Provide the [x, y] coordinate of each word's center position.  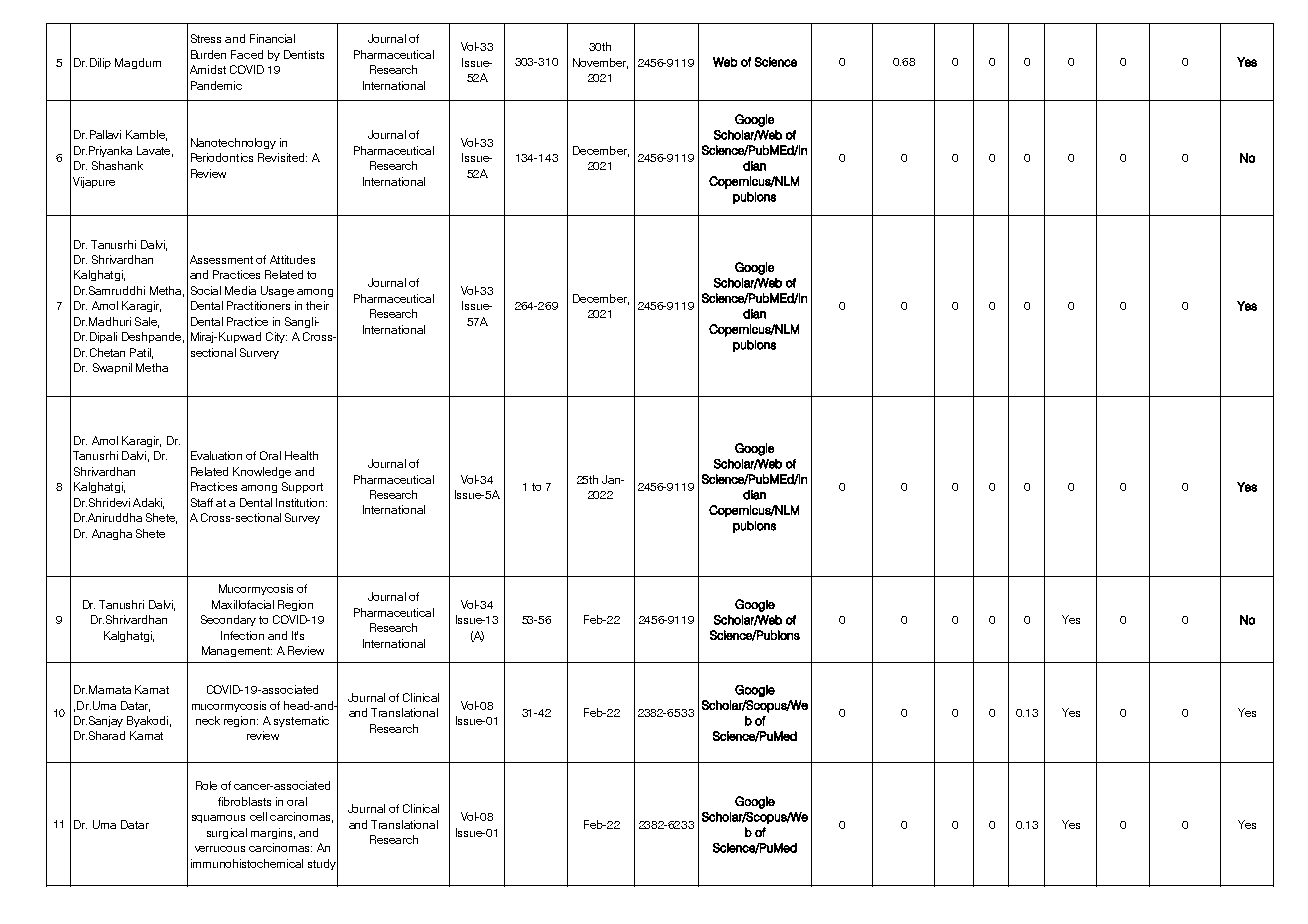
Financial [272, 38]
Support [302, 487]
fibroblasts [244, 801]
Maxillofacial [243, 604]
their [317, 305]
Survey [302, 518]
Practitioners [258, 305]
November [600, 63]
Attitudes [292, 259]
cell [258, 816]
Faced [247, 54]
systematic [301, 721]
